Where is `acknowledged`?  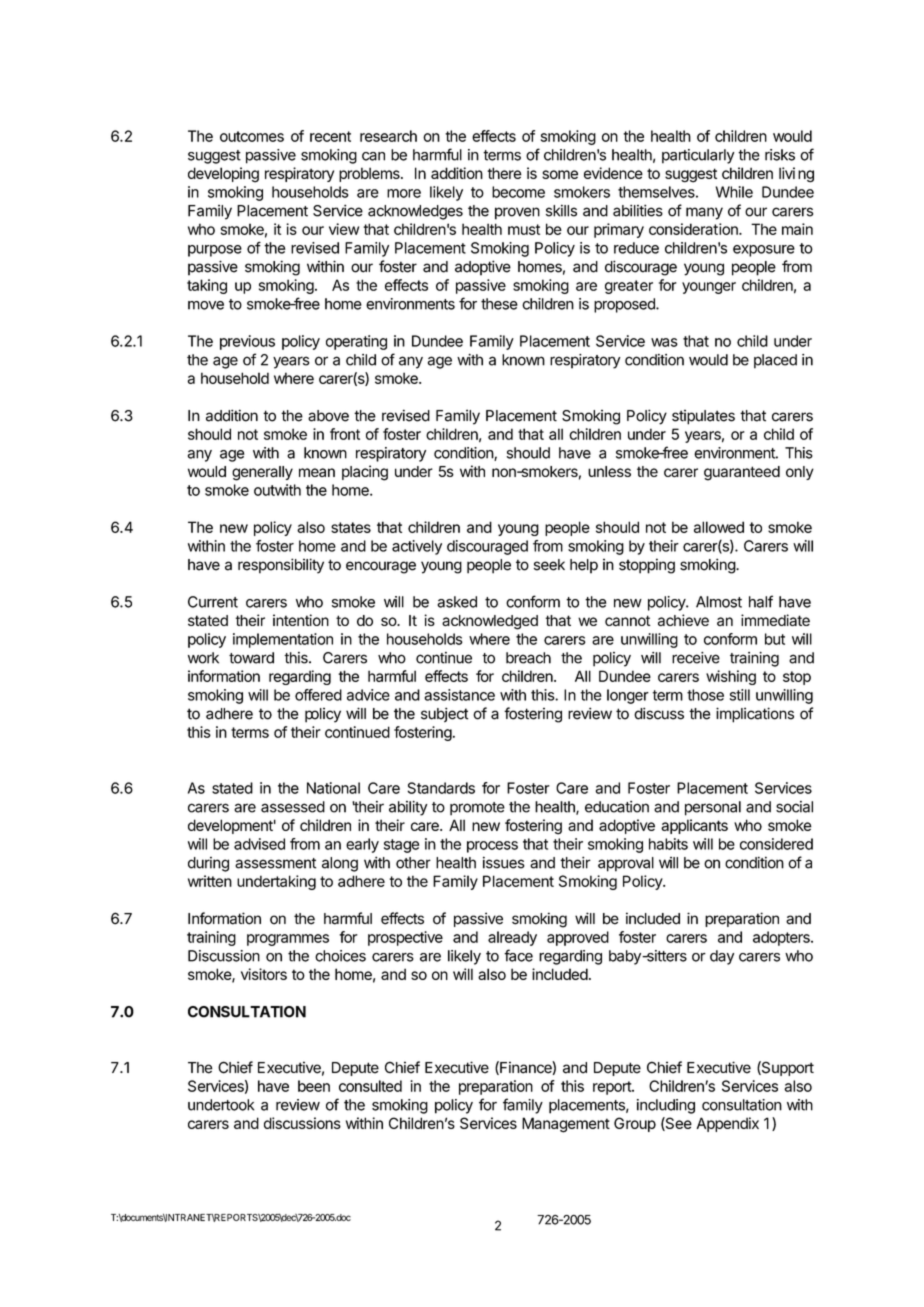
acknowledged is located at coordinates (490, 622).
